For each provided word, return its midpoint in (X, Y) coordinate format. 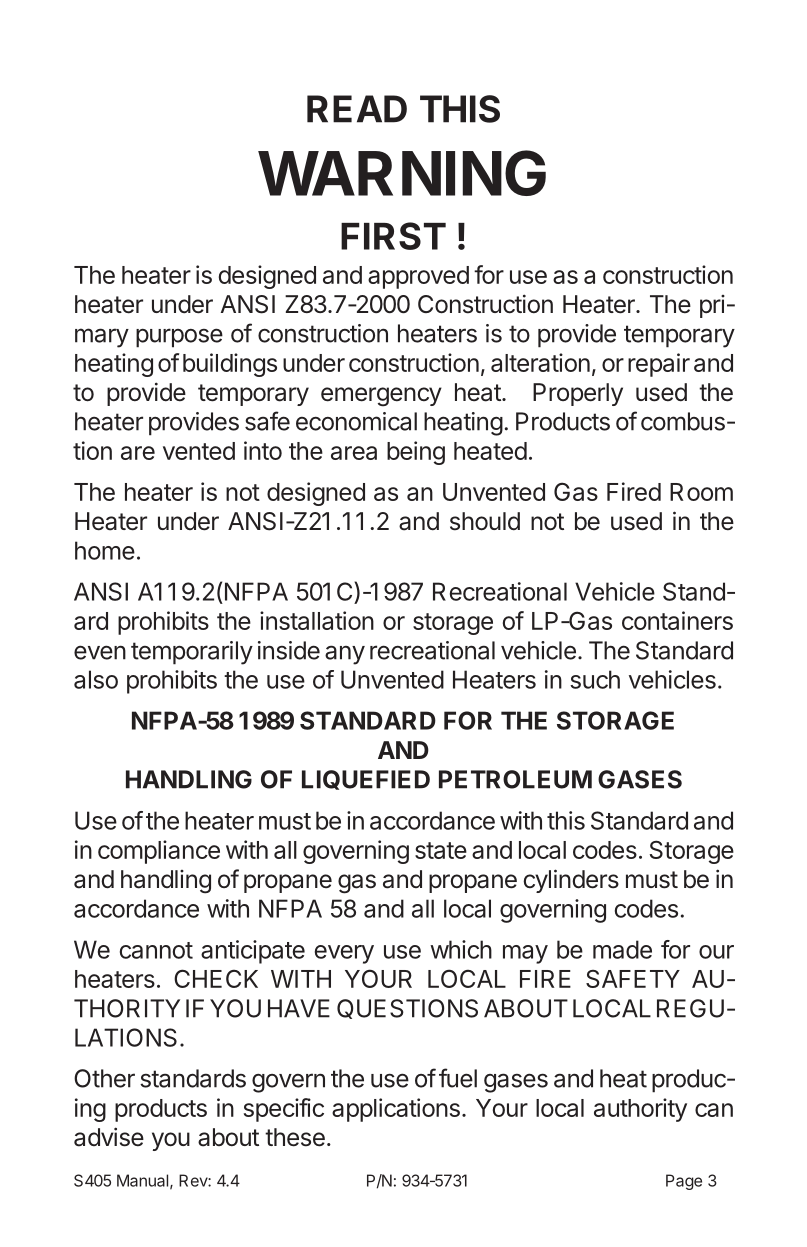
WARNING (402, 173)
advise (109, 1137)
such (595, 679)
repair (659, 365)
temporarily (192, 653)
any (345, 655)
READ (357, 109)
